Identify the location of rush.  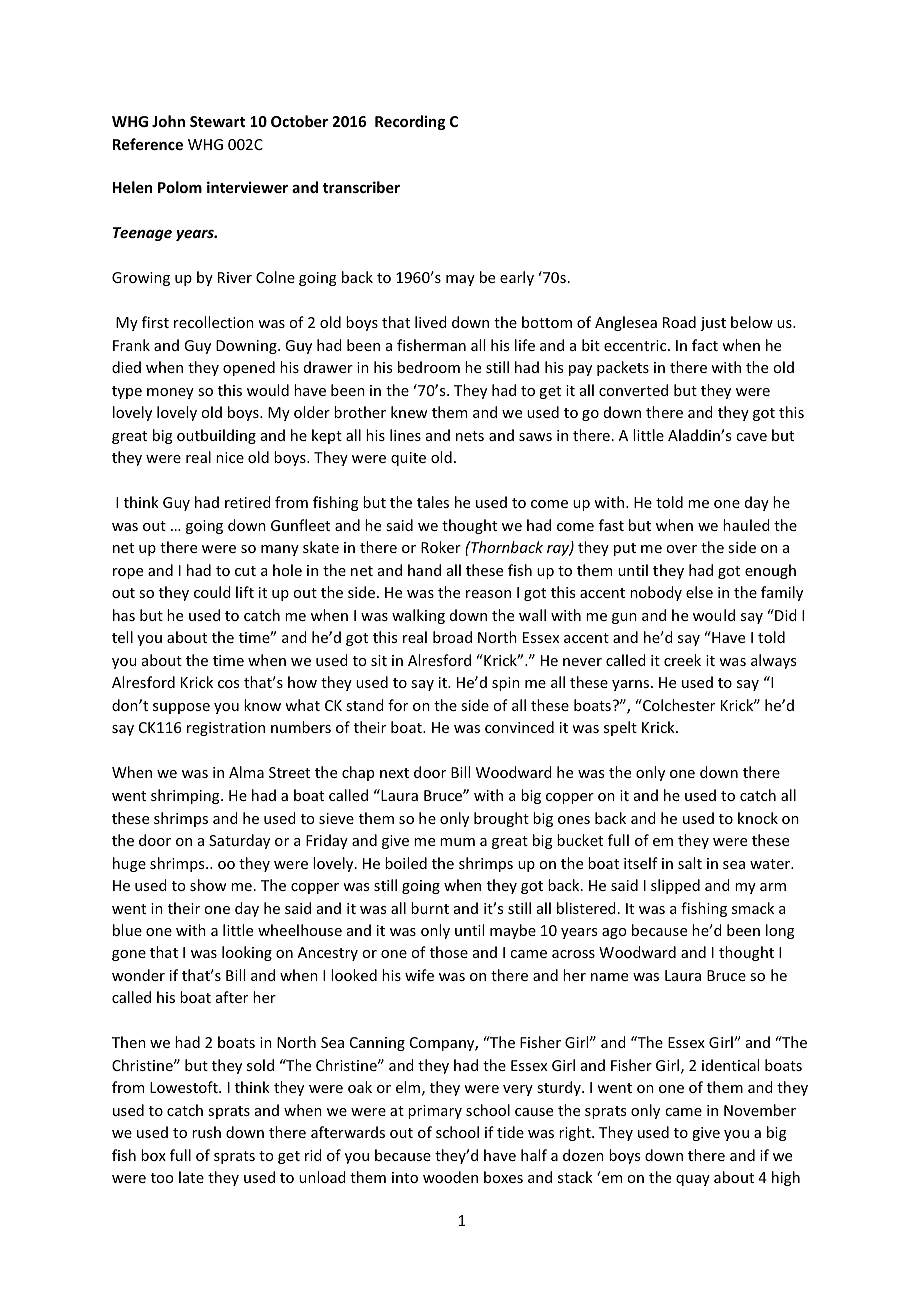
(206, 1132).
